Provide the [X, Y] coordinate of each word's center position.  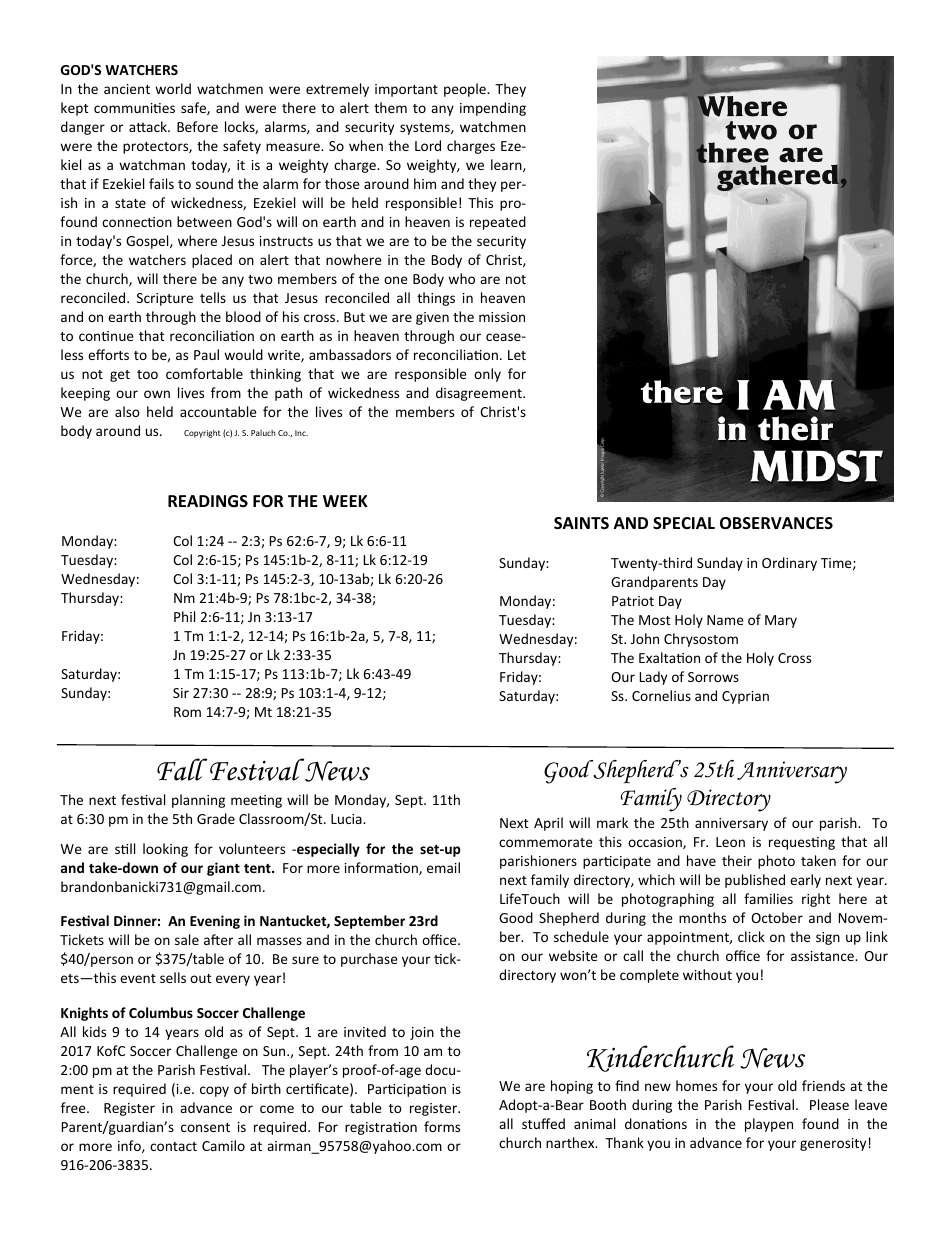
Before [197, 126]
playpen [769, 1125]
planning [198, 801]
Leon [730, 842]
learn [507, 165]
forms [442, 1126]
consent [205, 1127]
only [487, 375]
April [548, 824]
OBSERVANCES [776, 523]
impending [493, 109]
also [127, 411]
